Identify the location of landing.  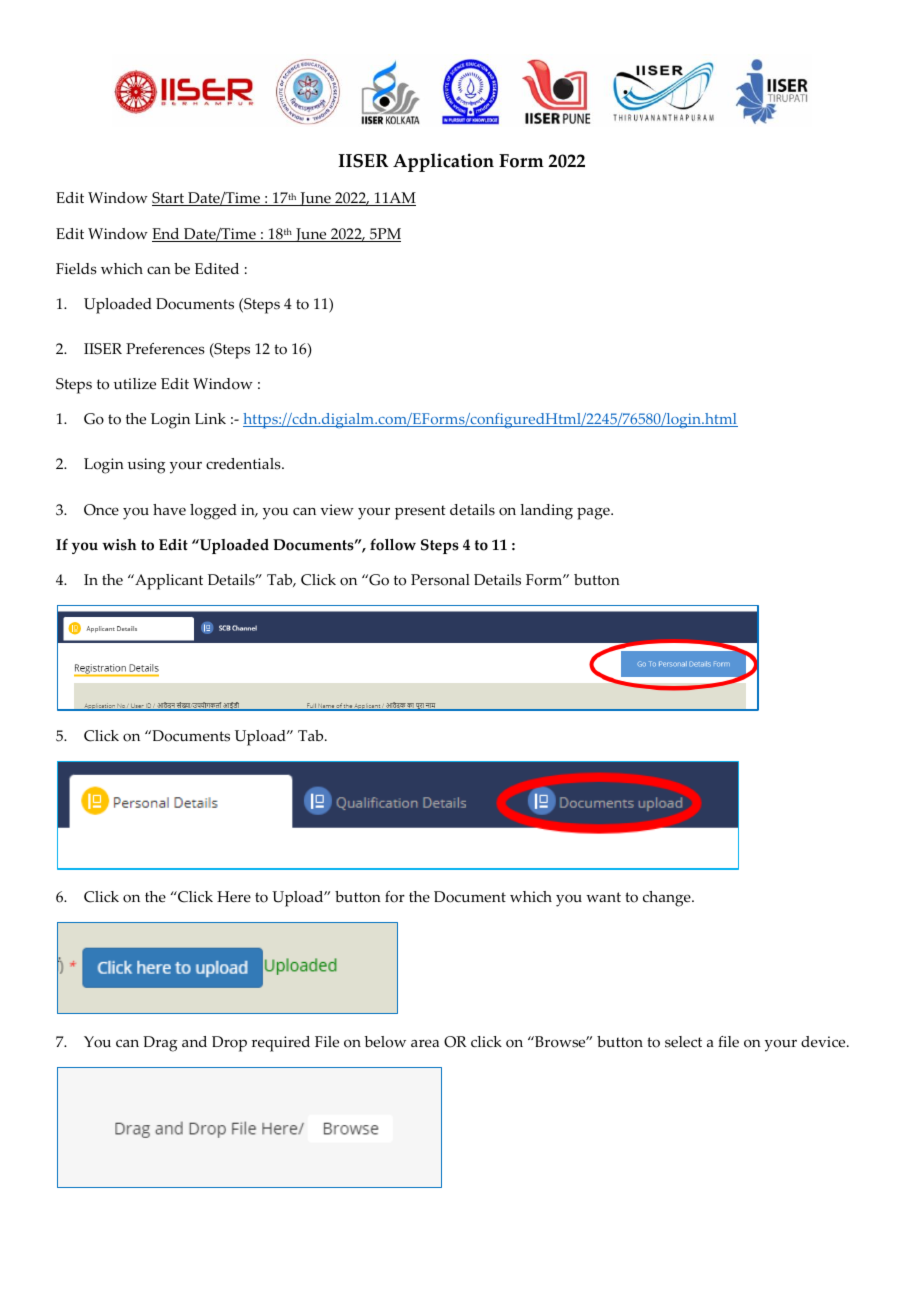
(546, 512).
